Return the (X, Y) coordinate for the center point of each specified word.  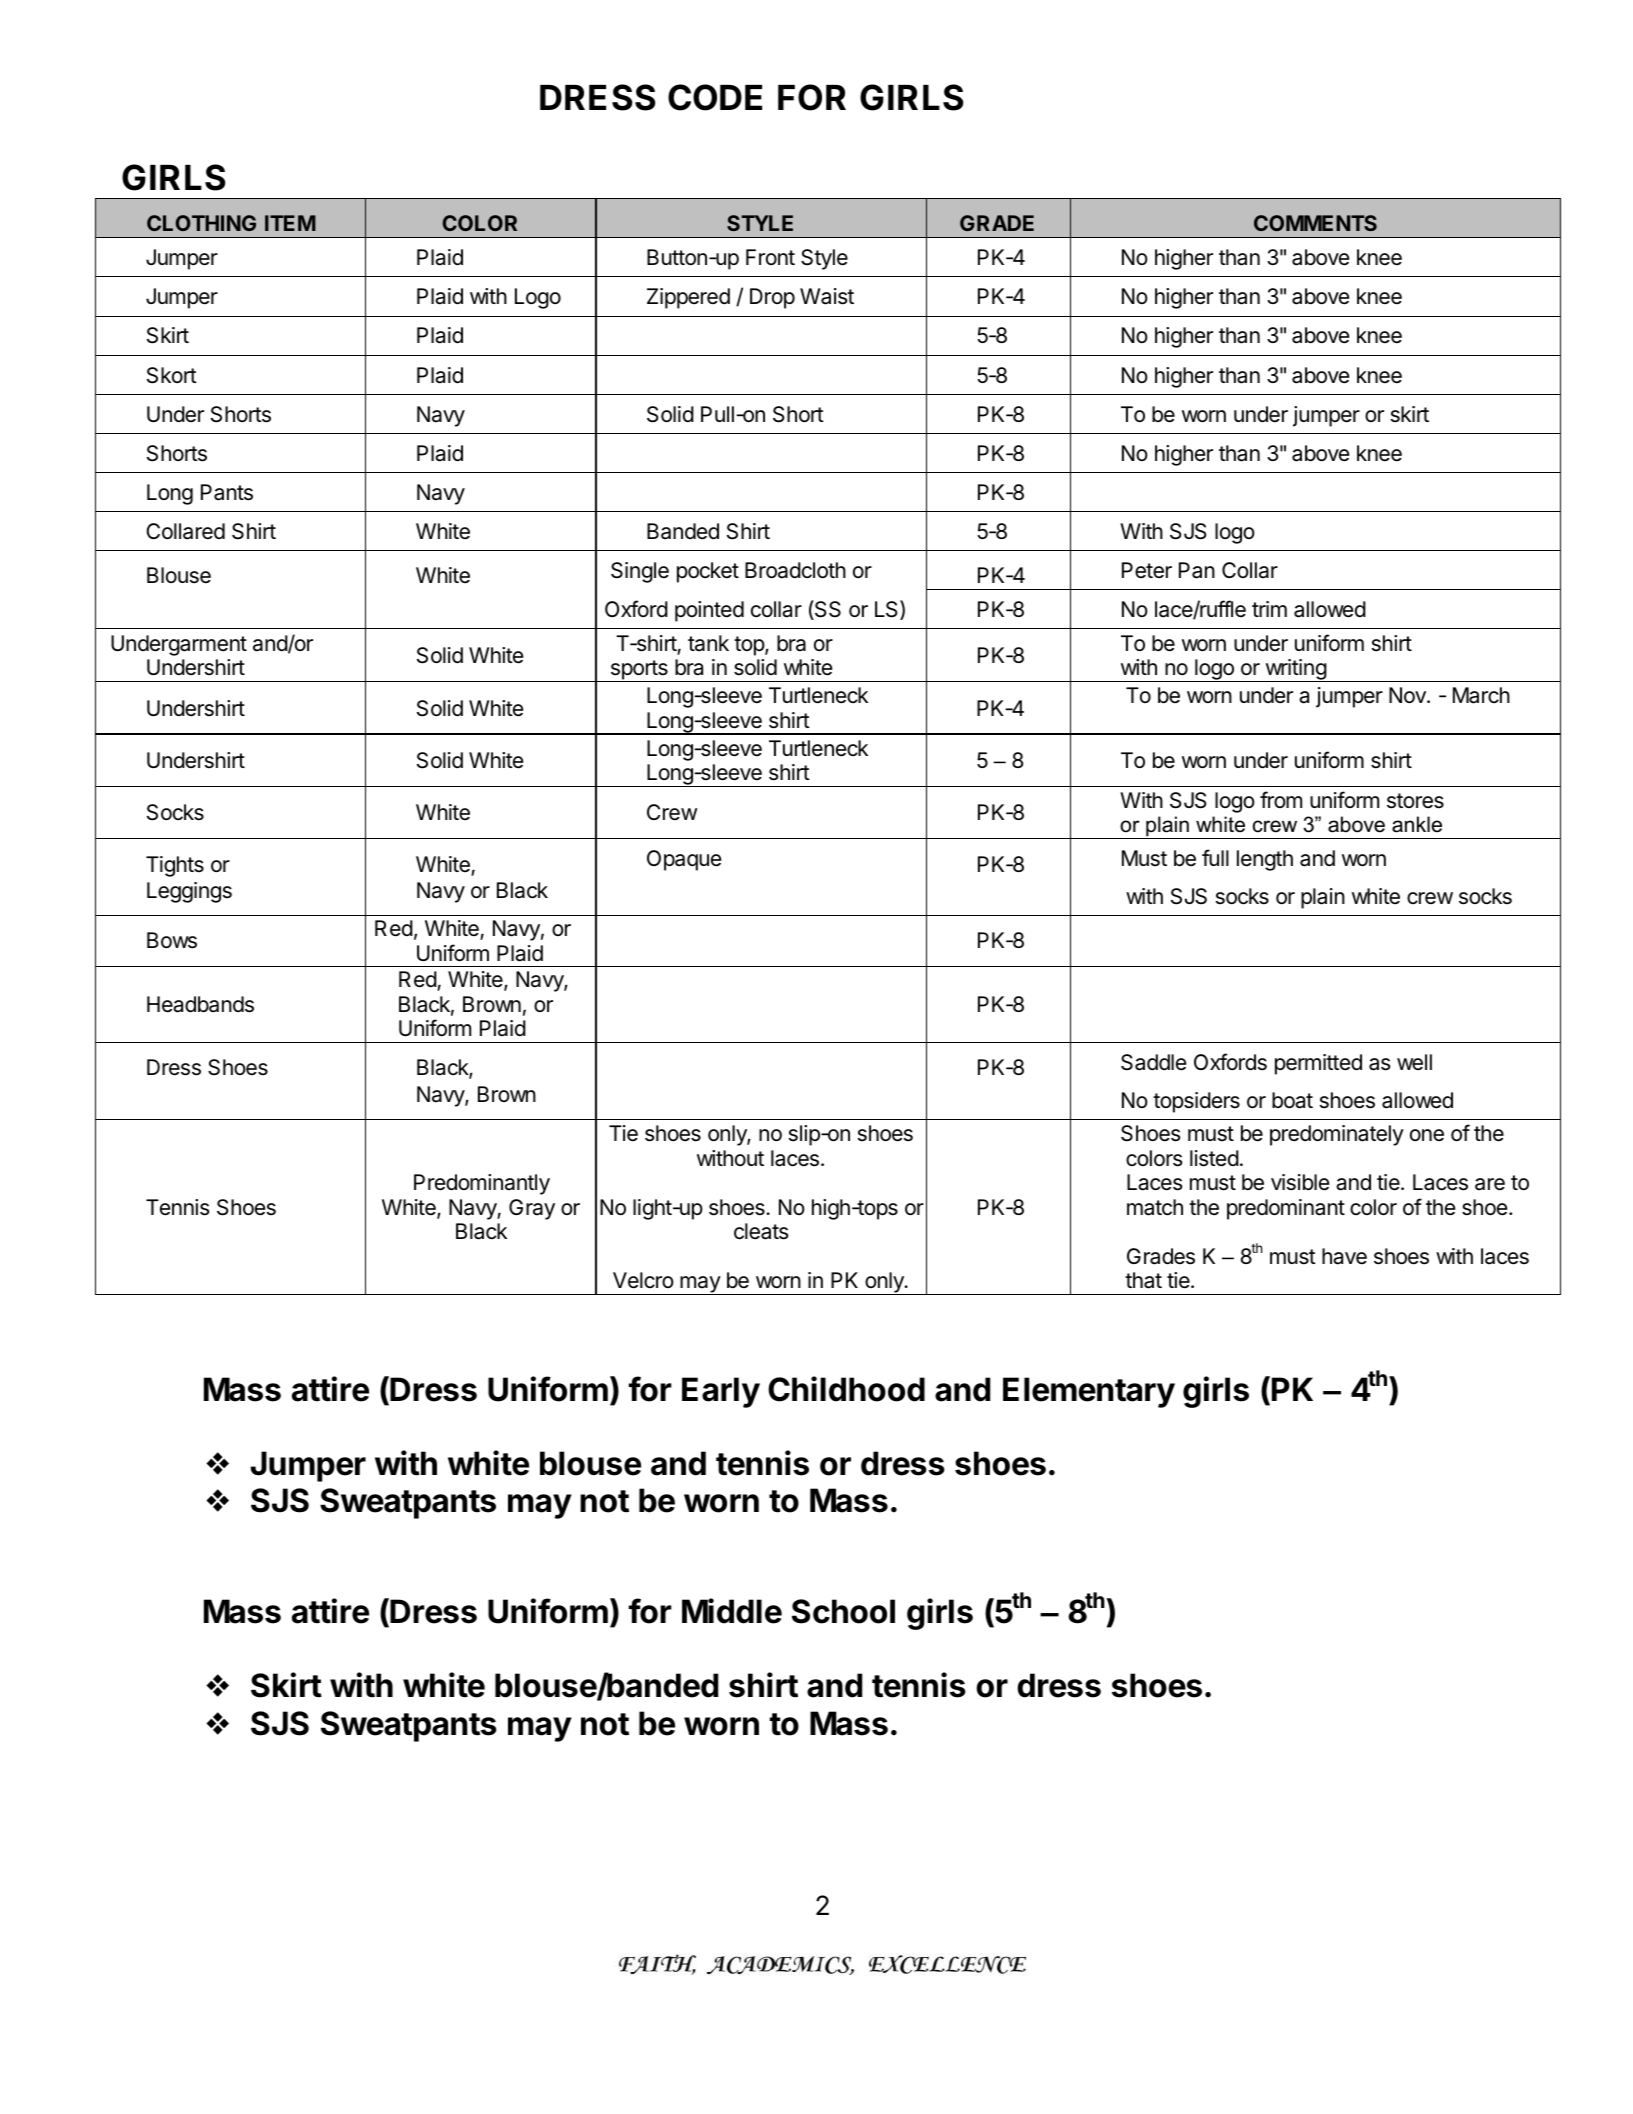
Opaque (684, 860)
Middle (732, 1611)
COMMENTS (1315, 223)
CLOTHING (201, 223)
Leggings (189, 892)
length (1265, 860)
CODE (715, 97)
